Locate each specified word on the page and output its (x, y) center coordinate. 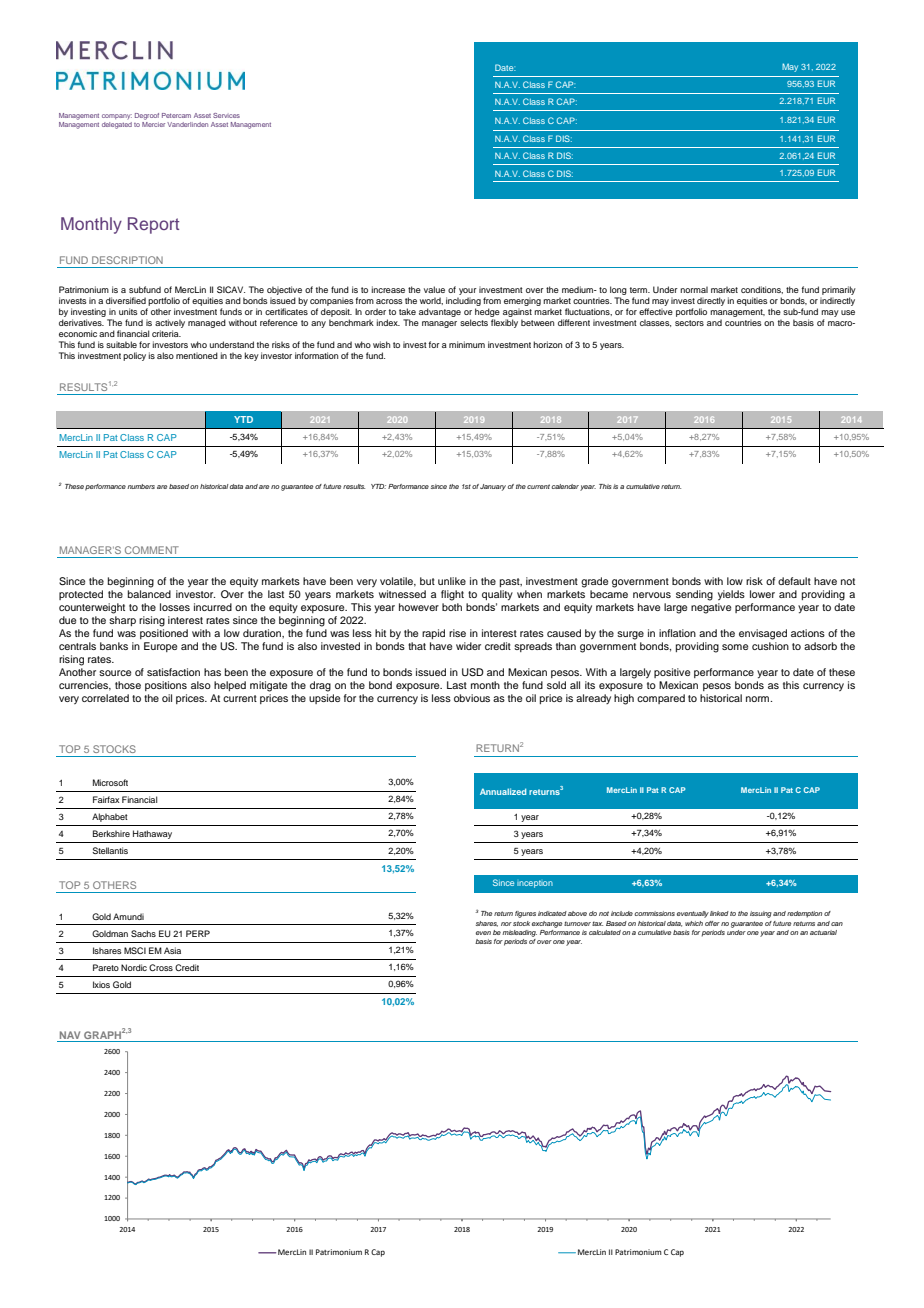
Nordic (134, 967)
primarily (839, 290)
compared (661, 699)
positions (166, 686)
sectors (689, 323)
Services (226, 115)
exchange (547, 924)
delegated (117, 124)
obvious (472, 698)
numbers (141, 486)
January (493, 487)
